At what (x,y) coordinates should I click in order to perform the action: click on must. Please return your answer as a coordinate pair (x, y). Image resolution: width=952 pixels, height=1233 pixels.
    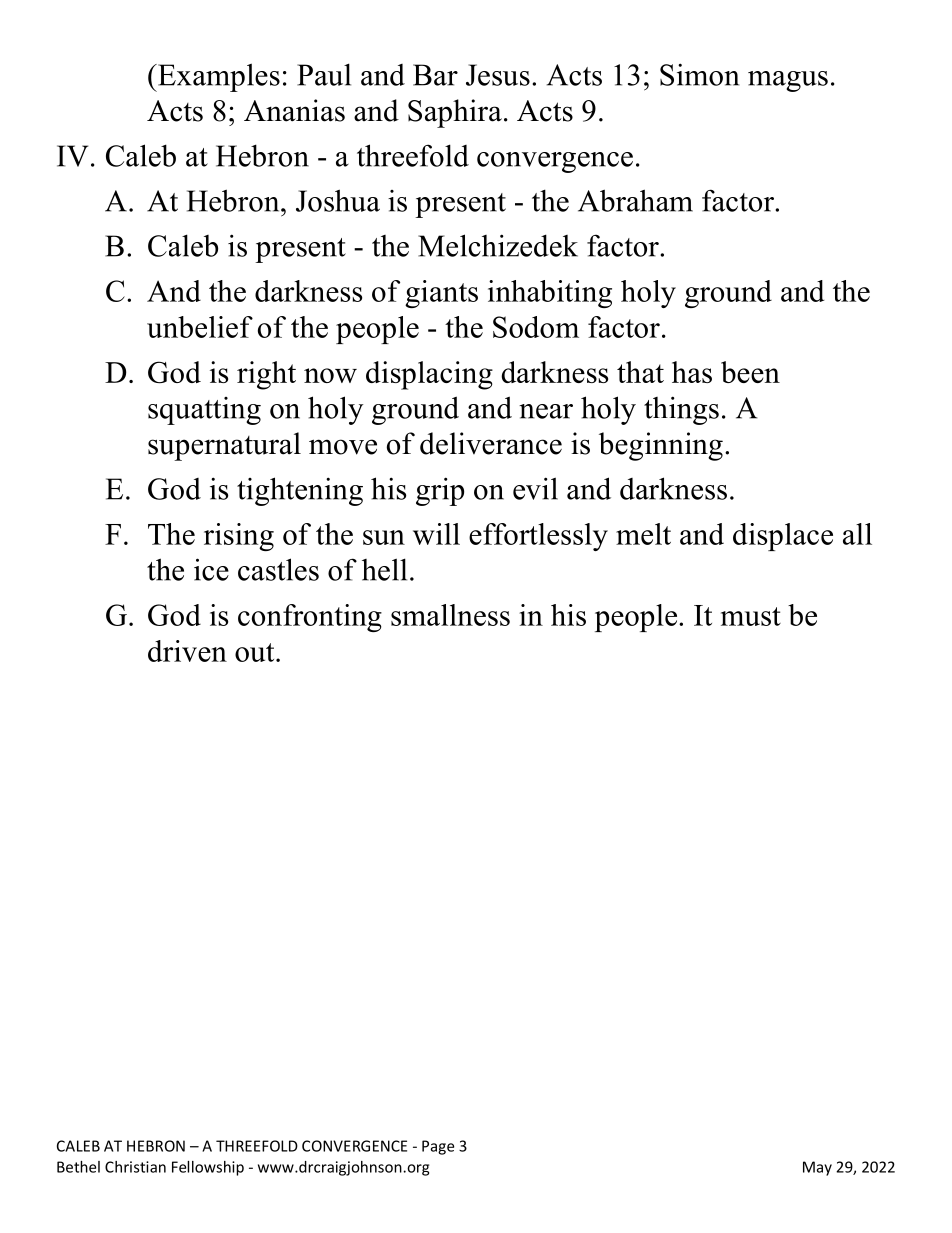
    Looking at the image, I should click on (751, 616).
